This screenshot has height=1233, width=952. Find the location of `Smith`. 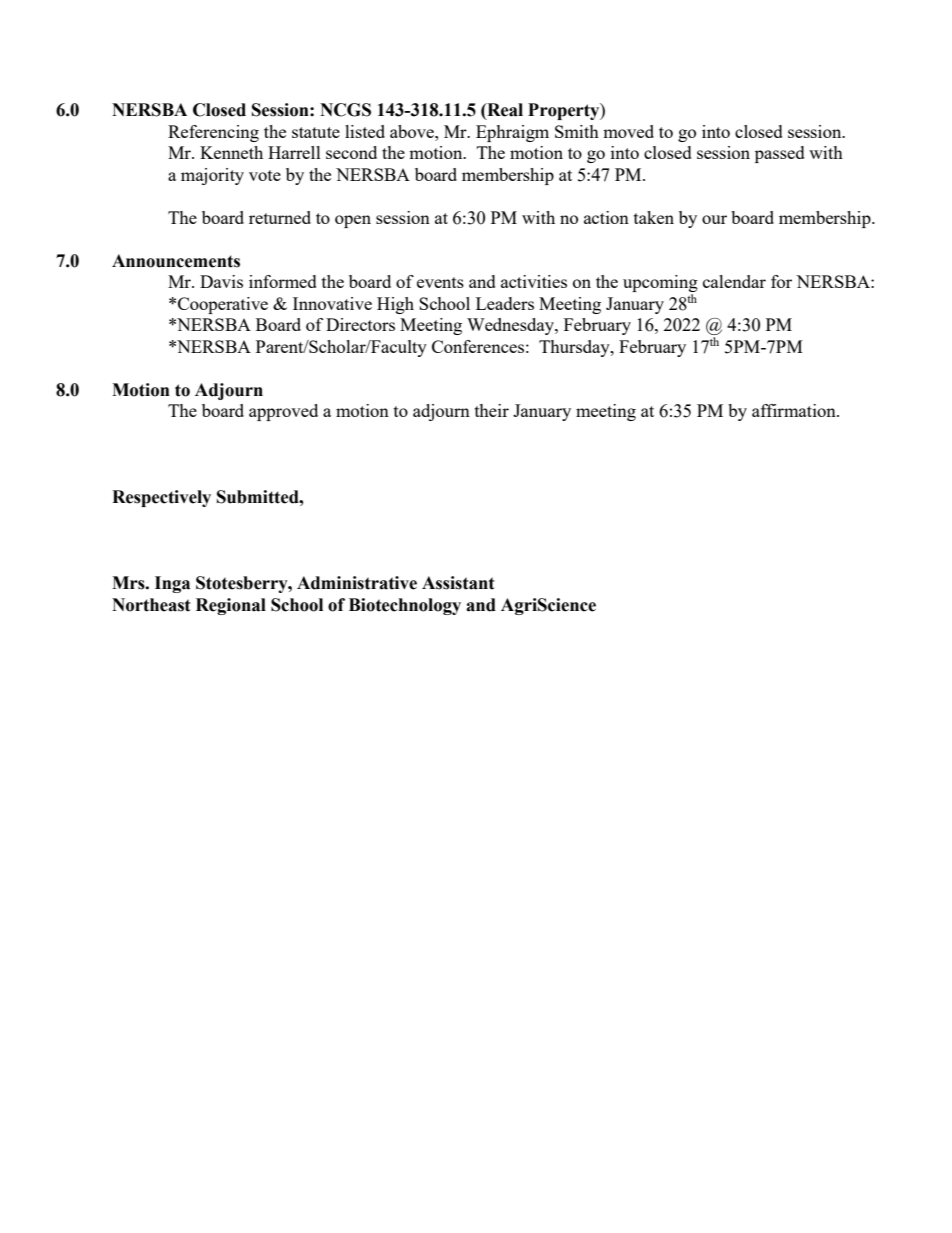

Smith is located at coordinates (577, 131).
